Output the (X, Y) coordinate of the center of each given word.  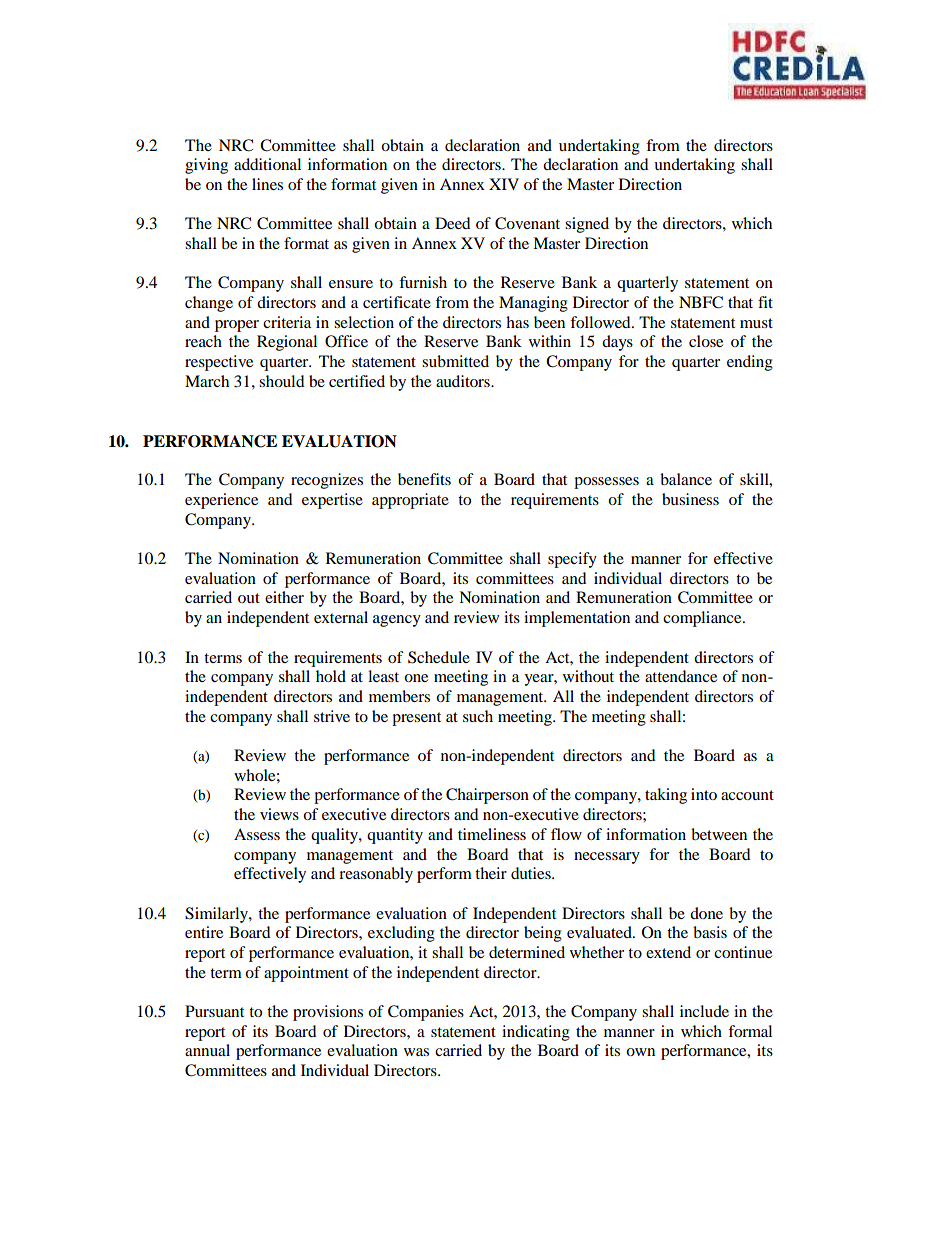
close (706, 341)
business (690, 499)
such (478, 716)
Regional (287, 343)
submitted (455, 361)
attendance (681, 676)
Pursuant (214, 1011)
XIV (504, 184)
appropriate (410, 501)
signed (587, 225)
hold (331, 676)
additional (267, 164)
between (719, 834)
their (491, 873)
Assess (257, 834)
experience (221, 501)
